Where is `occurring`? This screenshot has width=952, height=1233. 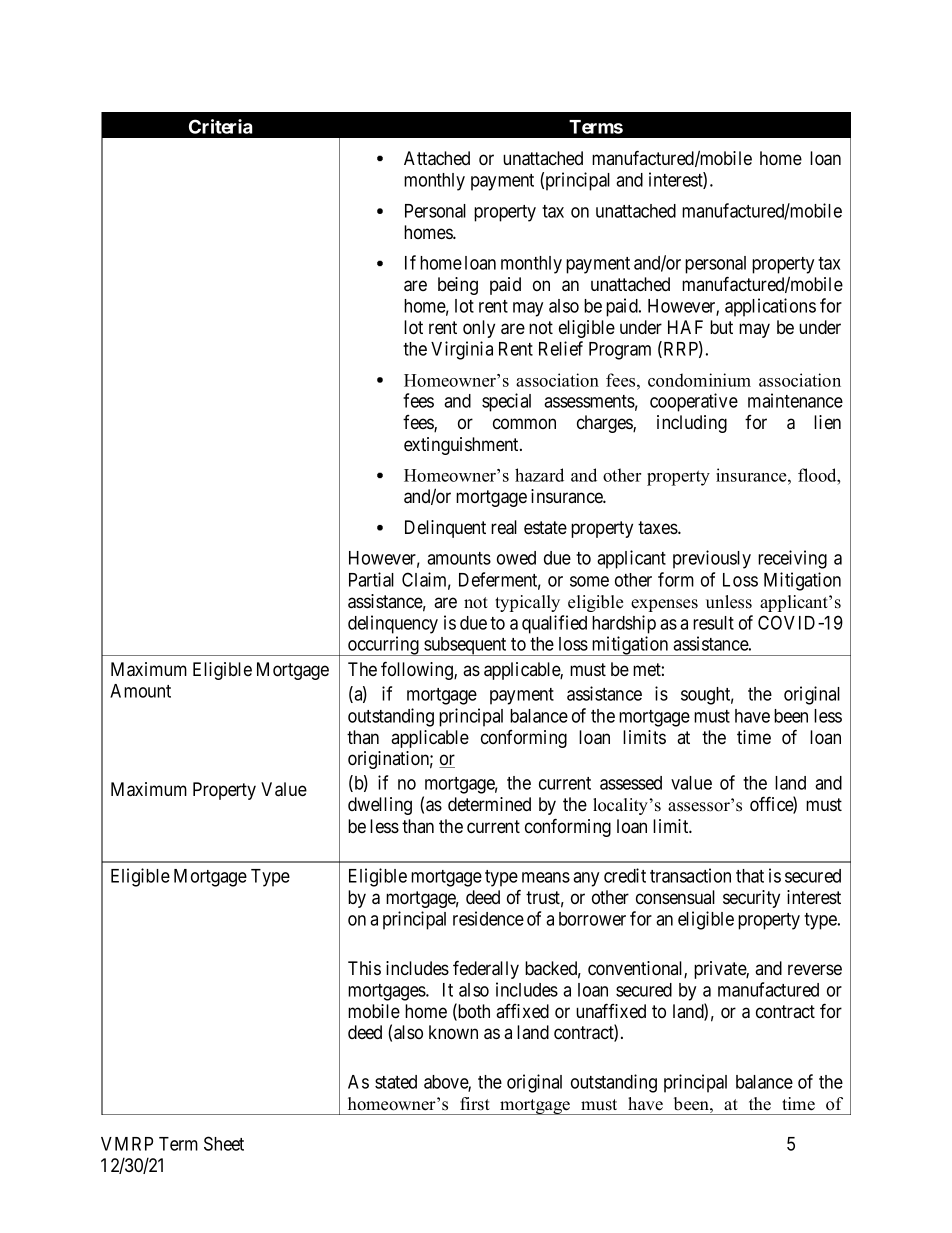
occurring is located at coordinates (383, 646).
